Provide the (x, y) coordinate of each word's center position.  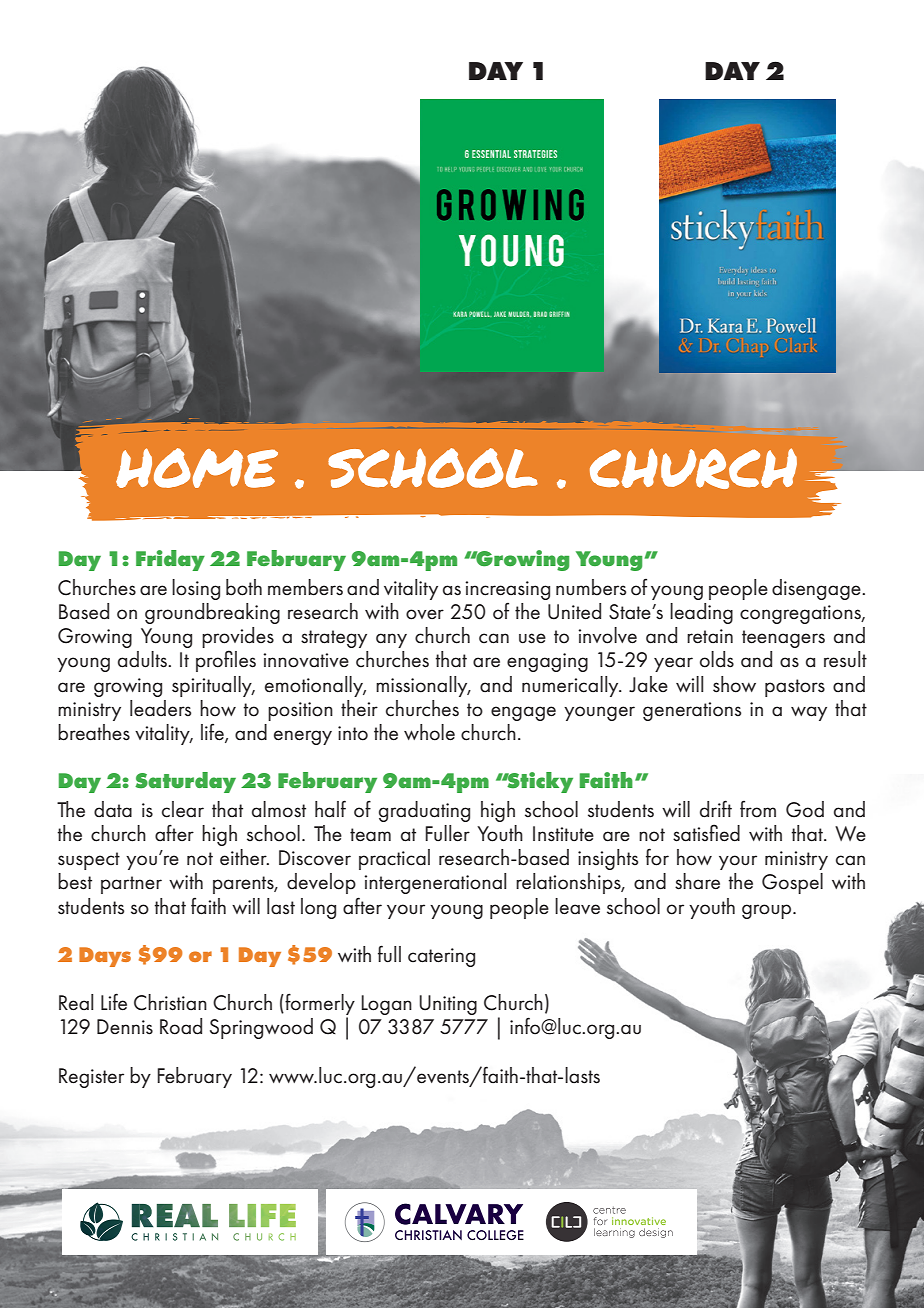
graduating (424, 811)
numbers (591, 587)
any (391, 640)
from (758, 809)
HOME (197, 468)
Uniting (448, 1005)
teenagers (783, 639)
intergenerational (435, 883)
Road (181, 1026)
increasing (507, 590)
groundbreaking (212, 613)
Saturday (185, 782)
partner (131, 885)
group (768, 911)
